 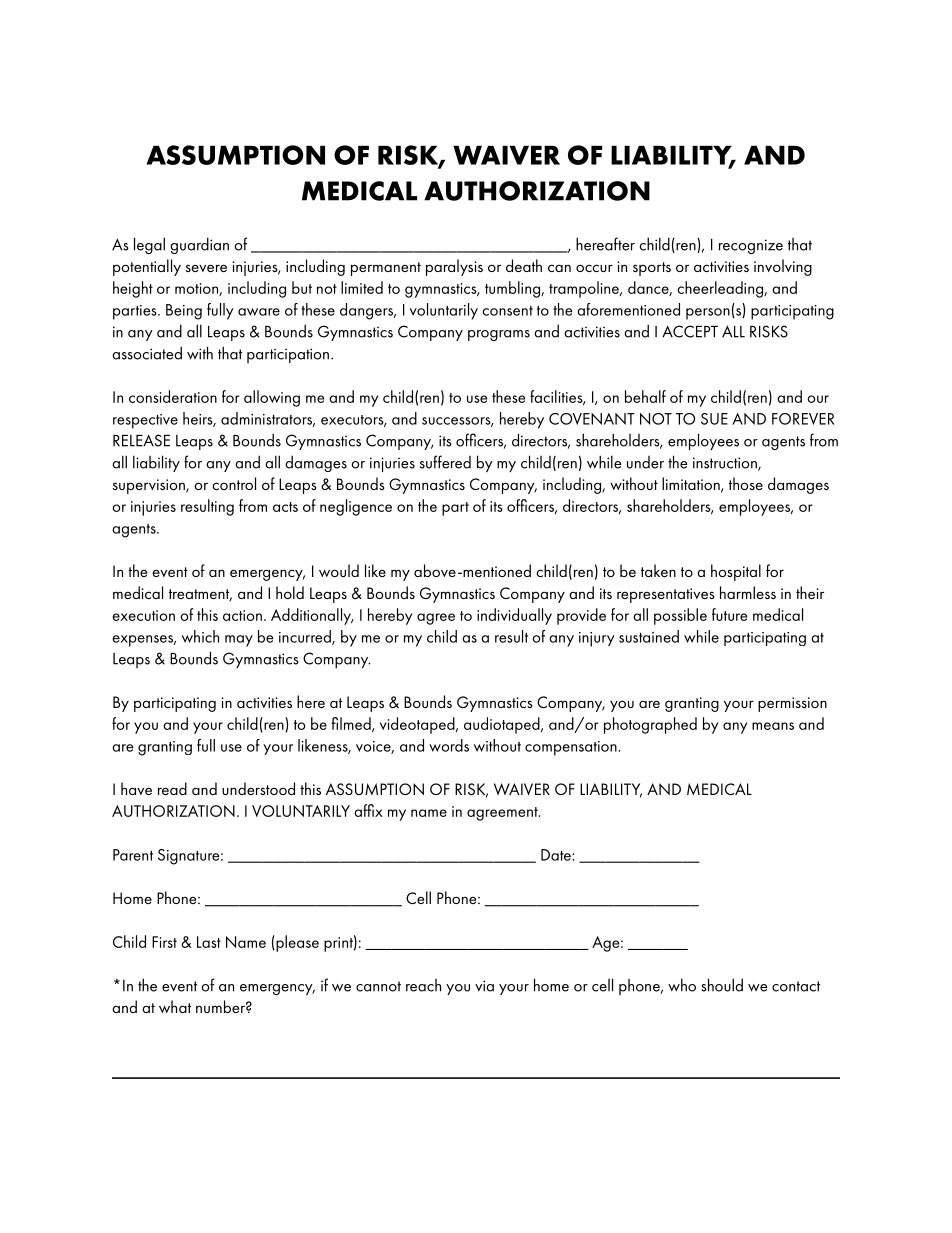 What do you see at coordinates (206, 268) in the screenshot?
I see `severe` at bounding box center [206, 268].
